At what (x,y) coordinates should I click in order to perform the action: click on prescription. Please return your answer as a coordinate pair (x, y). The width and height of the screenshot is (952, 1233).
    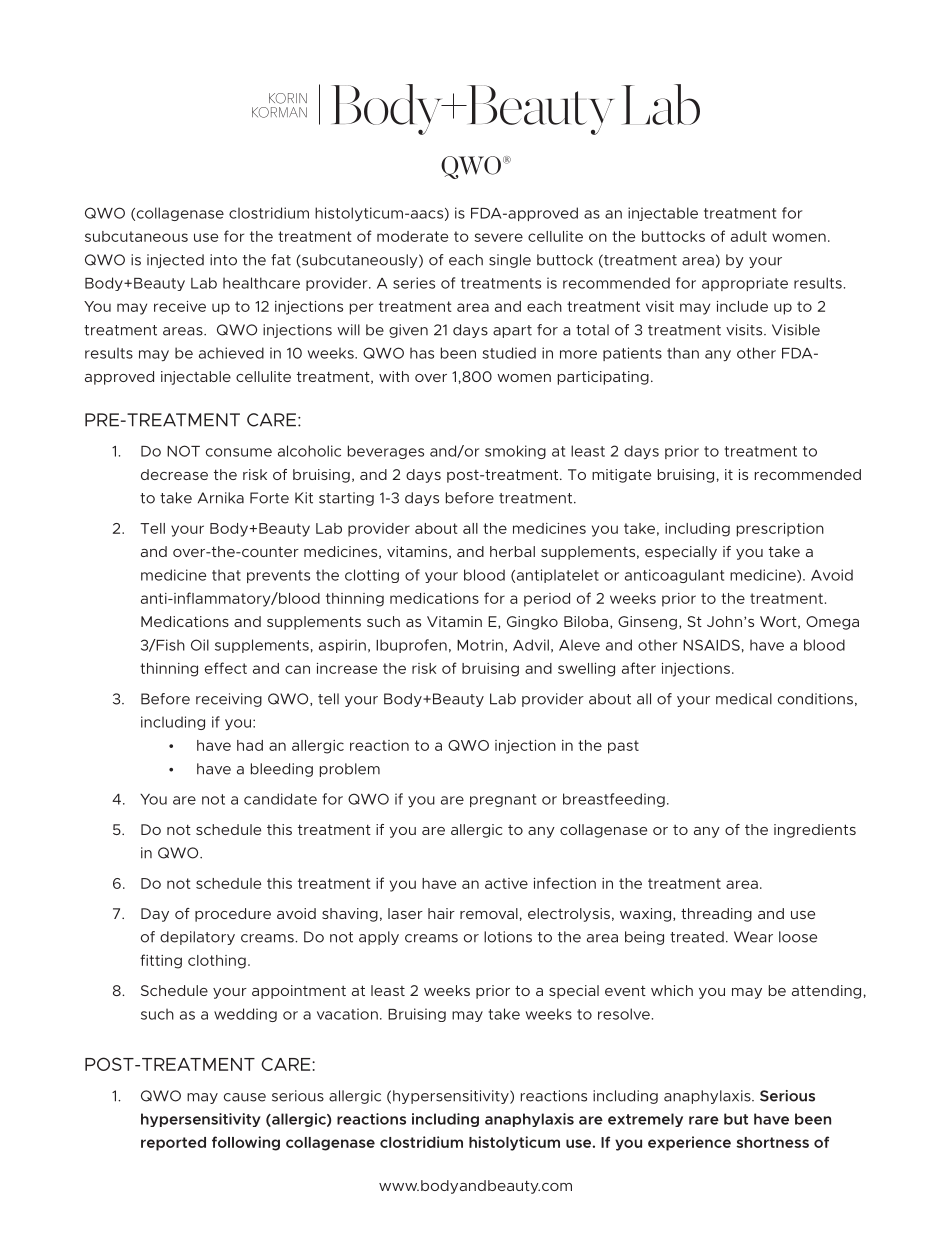
    Looking at the image, I should click on (780, 530).
